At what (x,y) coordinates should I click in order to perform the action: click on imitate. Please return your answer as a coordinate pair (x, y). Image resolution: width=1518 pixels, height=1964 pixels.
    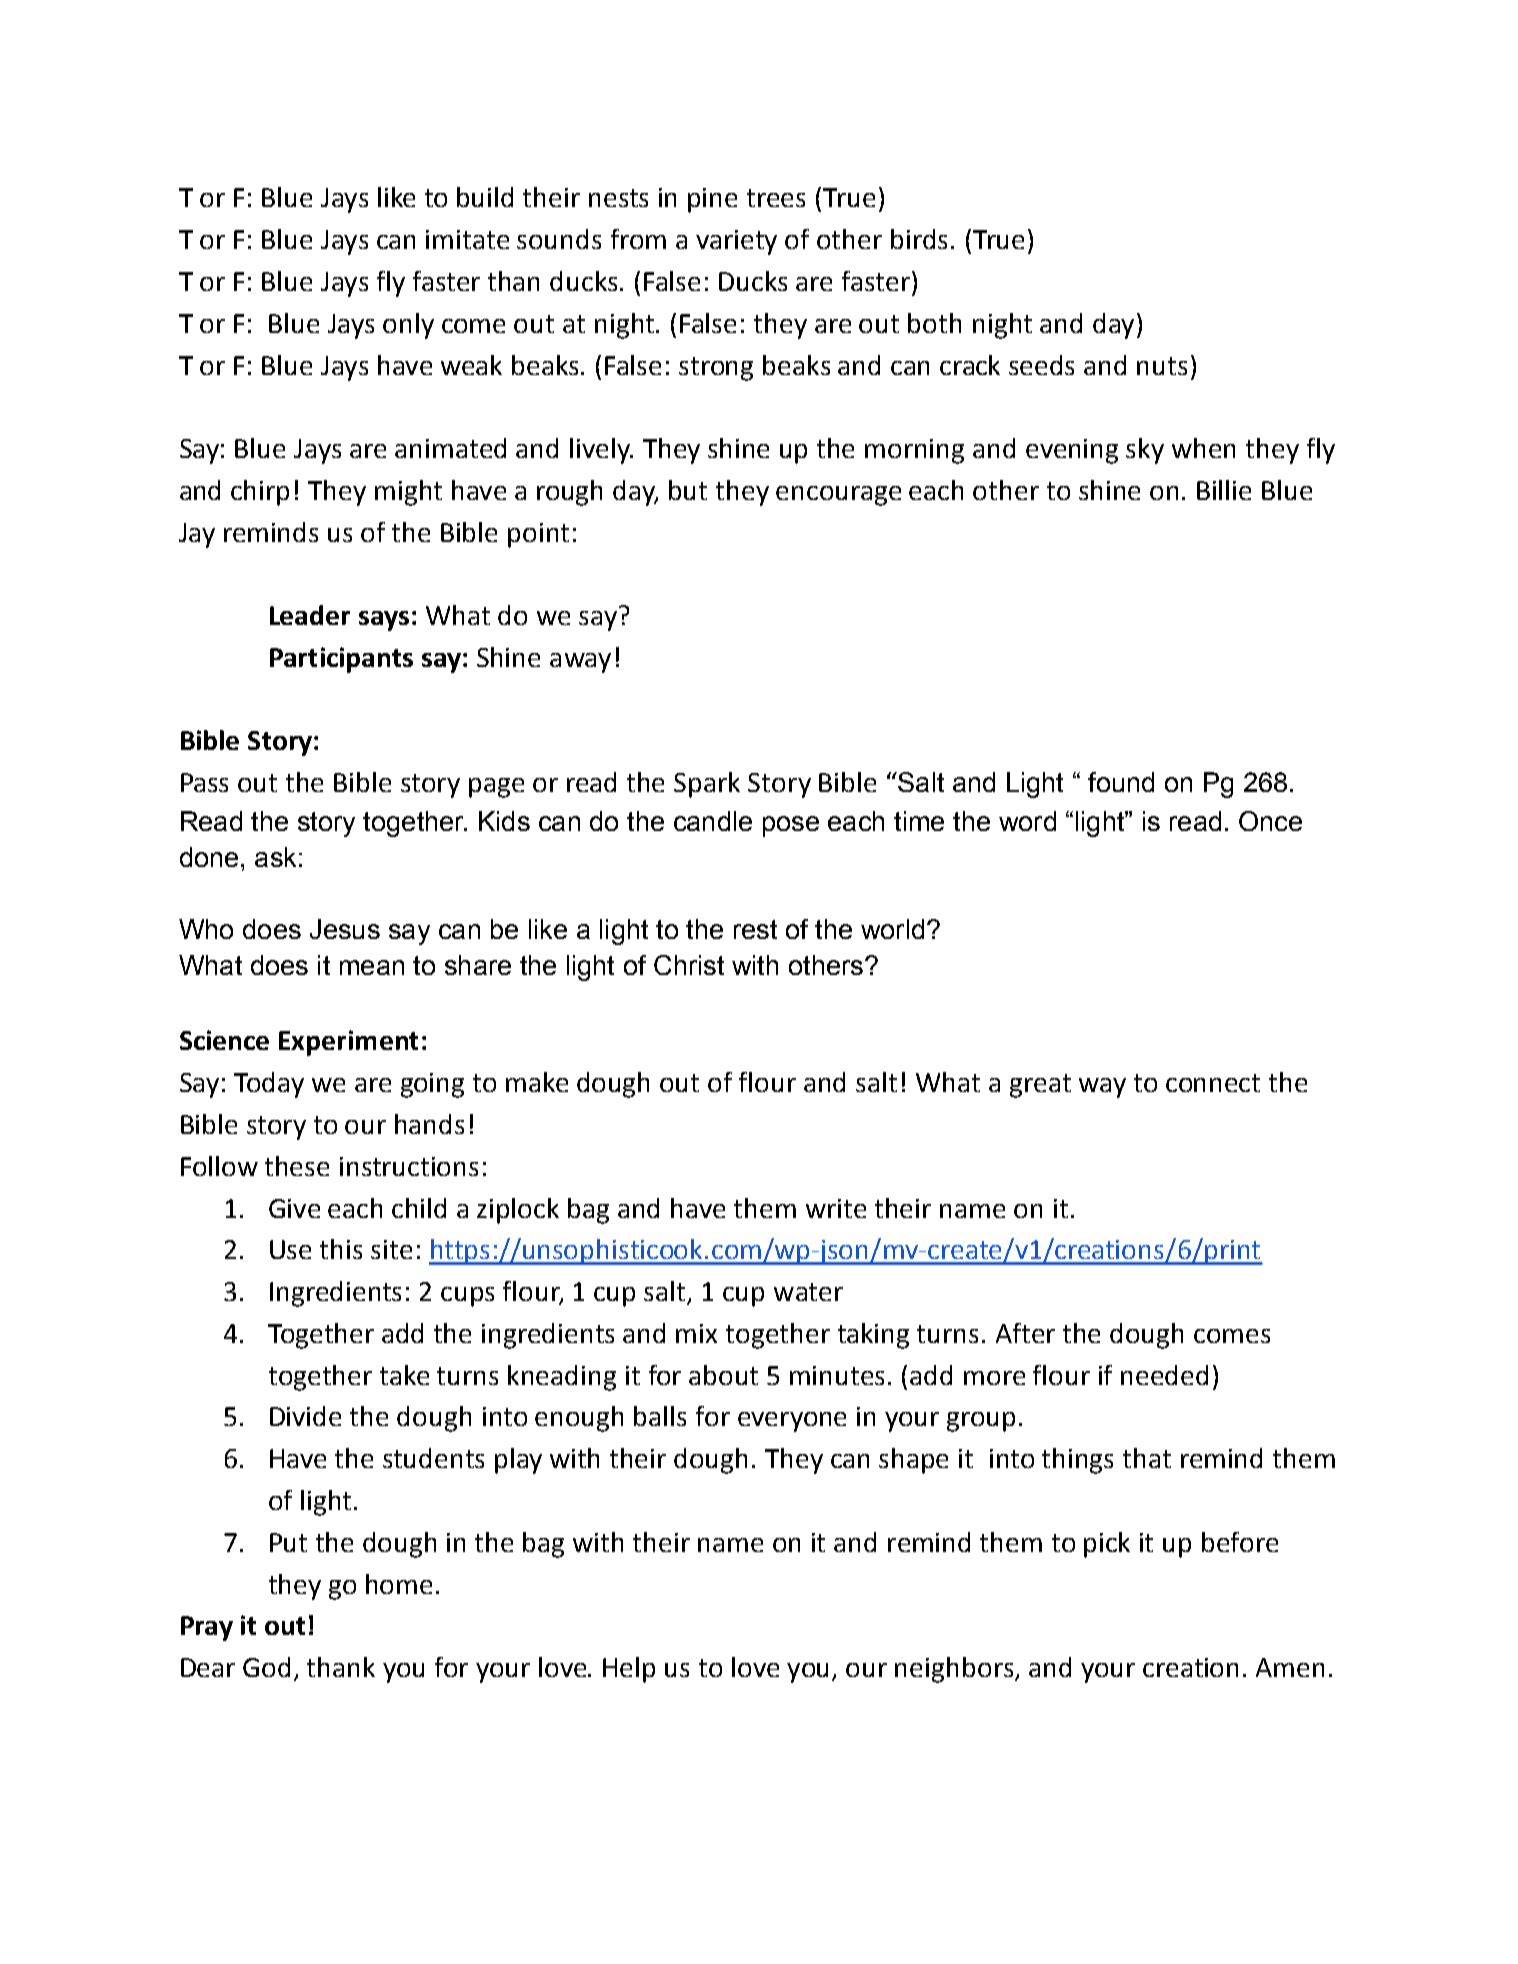
    Looking at the image, I should click on (467, 239).
